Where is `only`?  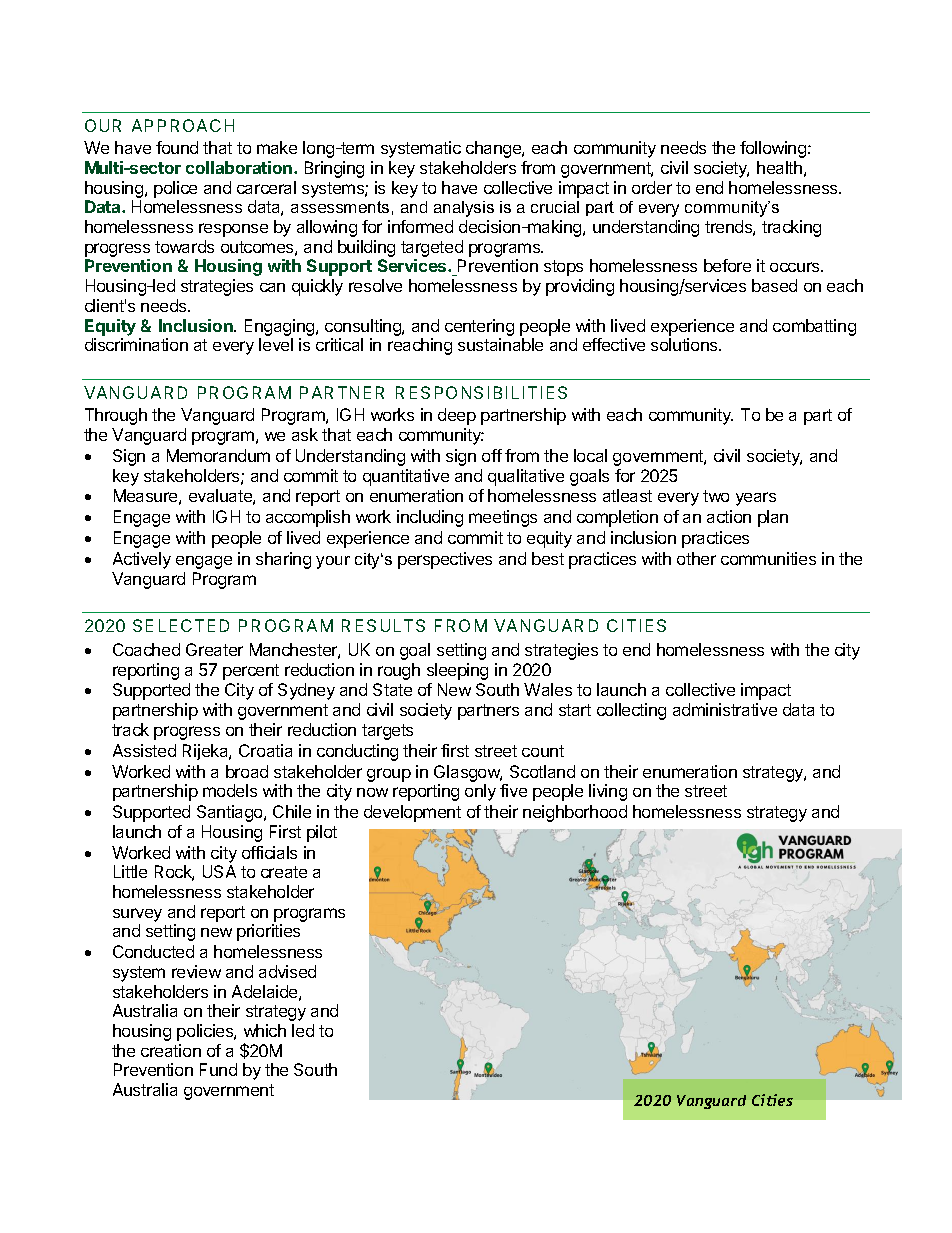
only is located at coordinates (480, 792).
